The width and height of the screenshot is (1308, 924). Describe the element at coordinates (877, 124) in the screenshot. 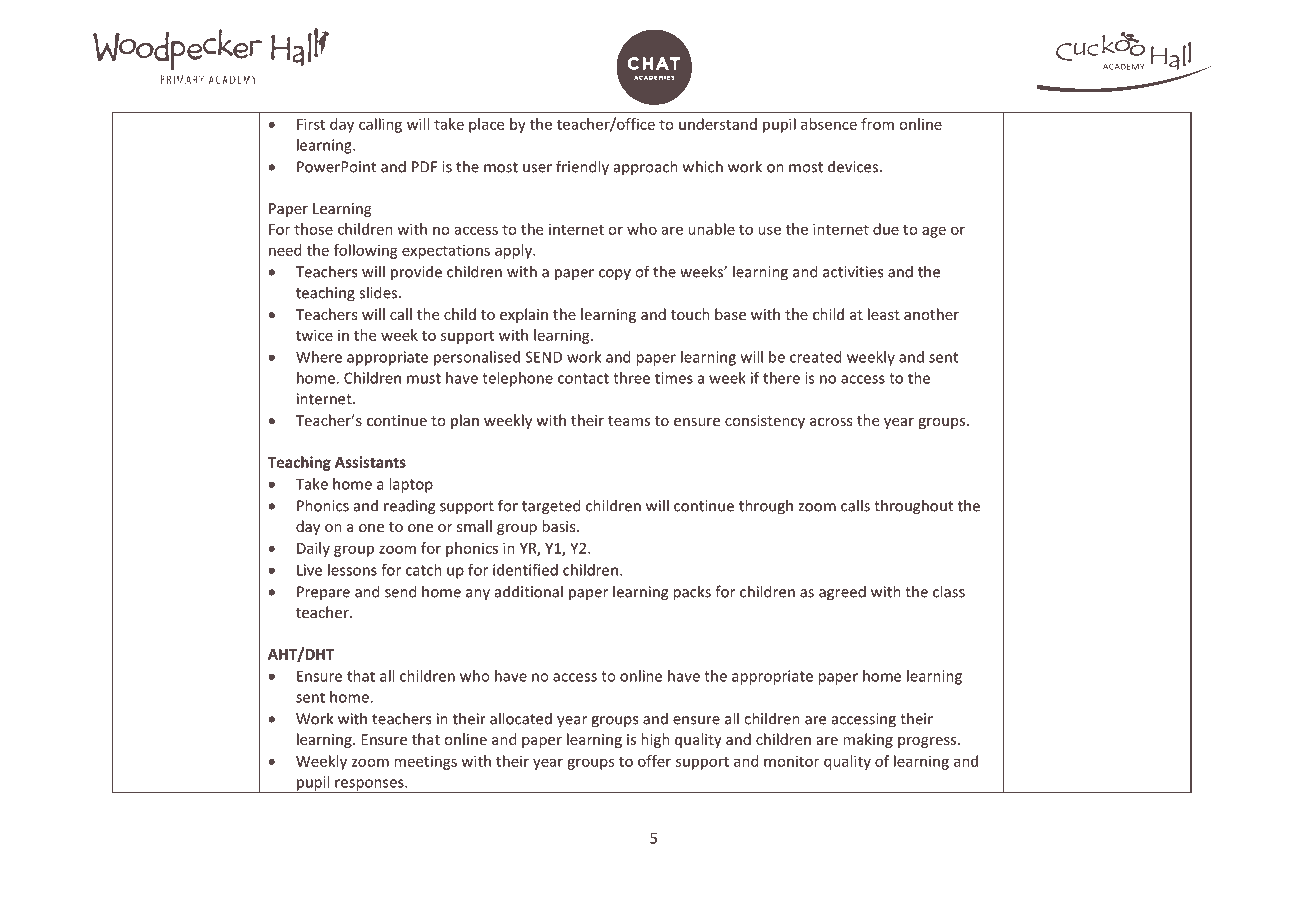

I see `from` at that location.
